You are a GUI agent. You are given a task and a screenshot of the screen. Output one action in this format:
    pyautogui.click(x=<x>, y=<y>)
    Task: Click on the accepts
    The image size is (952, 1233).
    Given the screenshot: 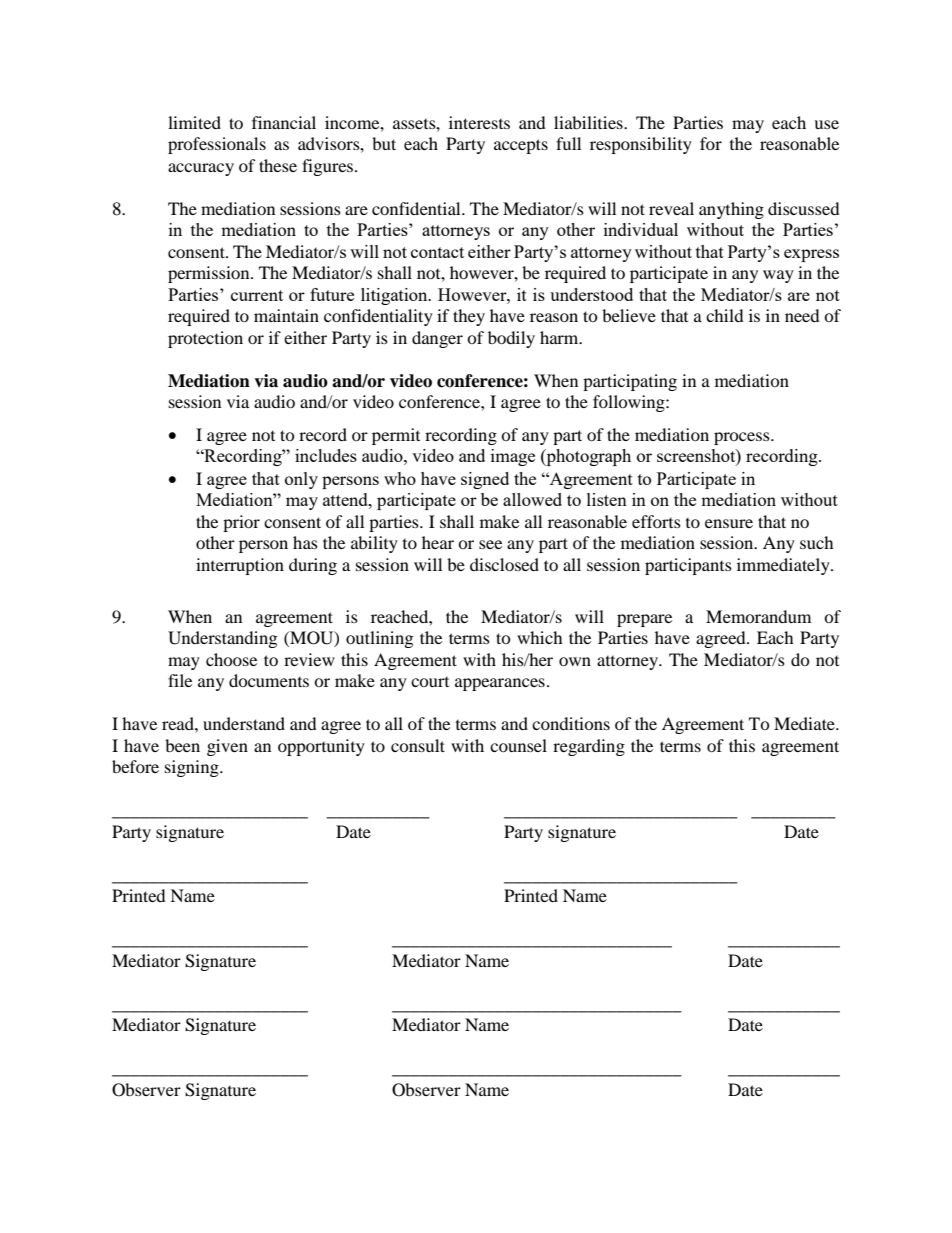 What is the action you would take?
    pyautogui.click(x=521, y=146)
